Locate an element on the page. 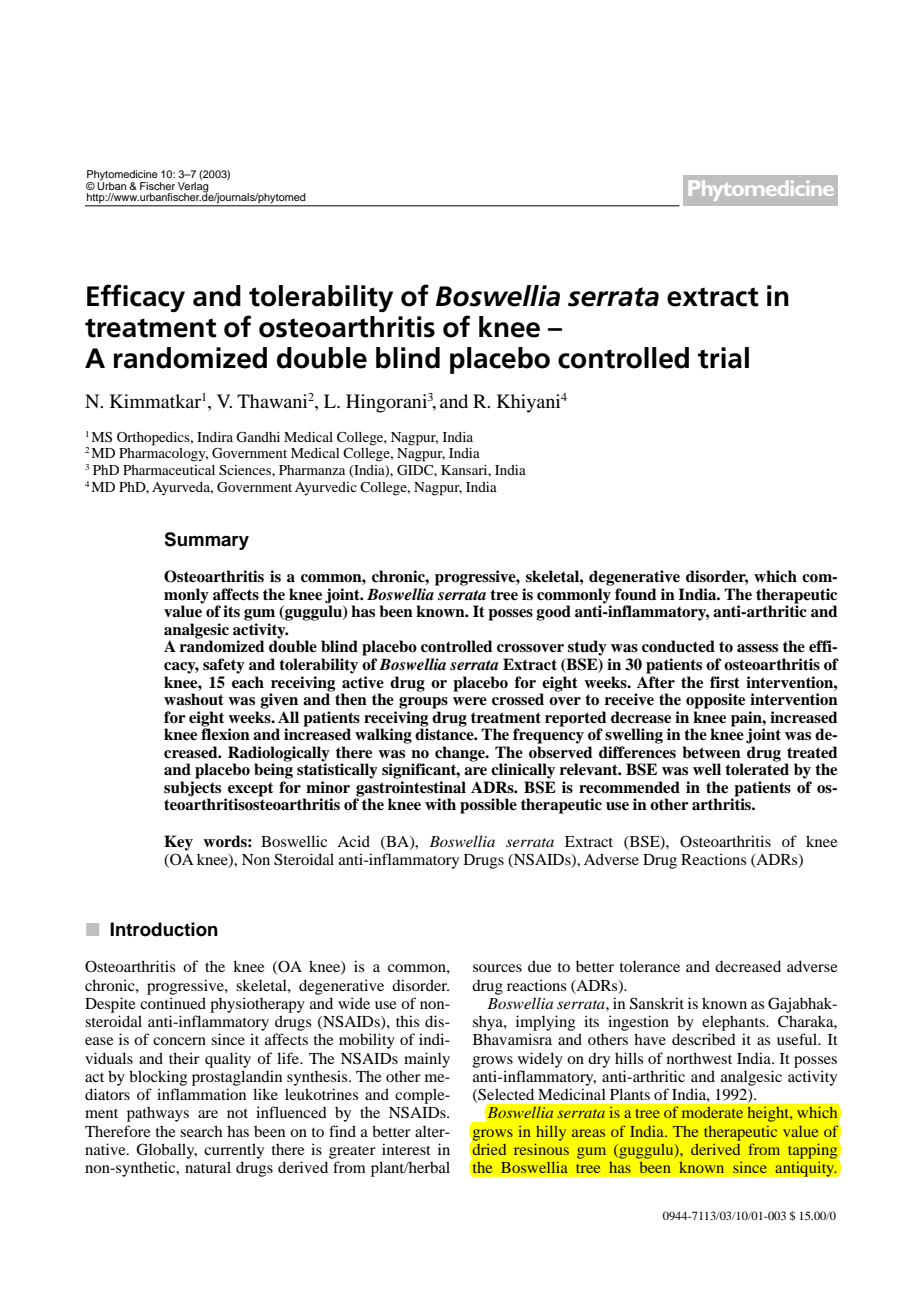 The image size is (924, 1308). sources is located at coordinates (497, 968).
